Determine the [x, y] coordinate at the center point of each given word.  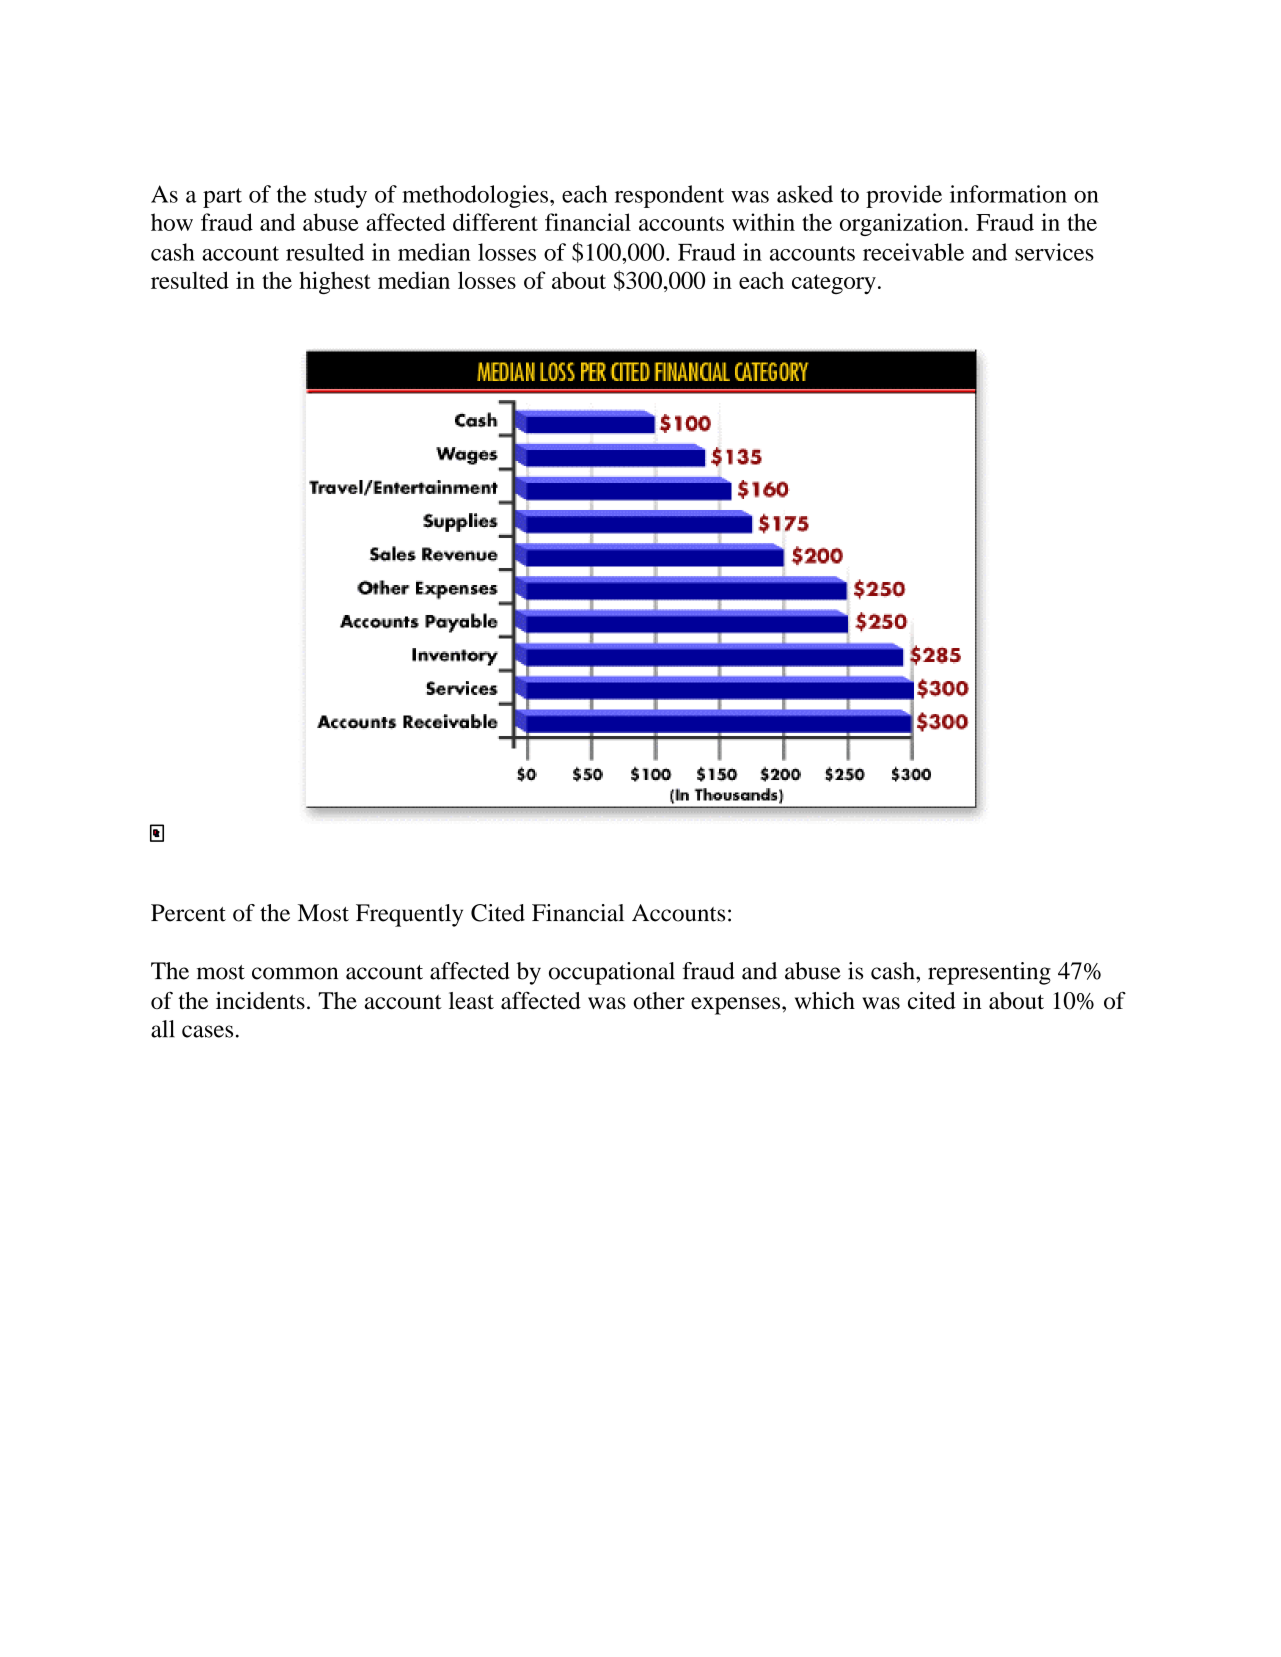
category [834, 284]
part [222, 198]
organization [901, 224]
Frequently [409, 915]
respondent [669, 196]
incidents [260, 1000]
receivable [913, 252]
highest [335, 282]
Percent [188, 913]
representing [989, 973]
